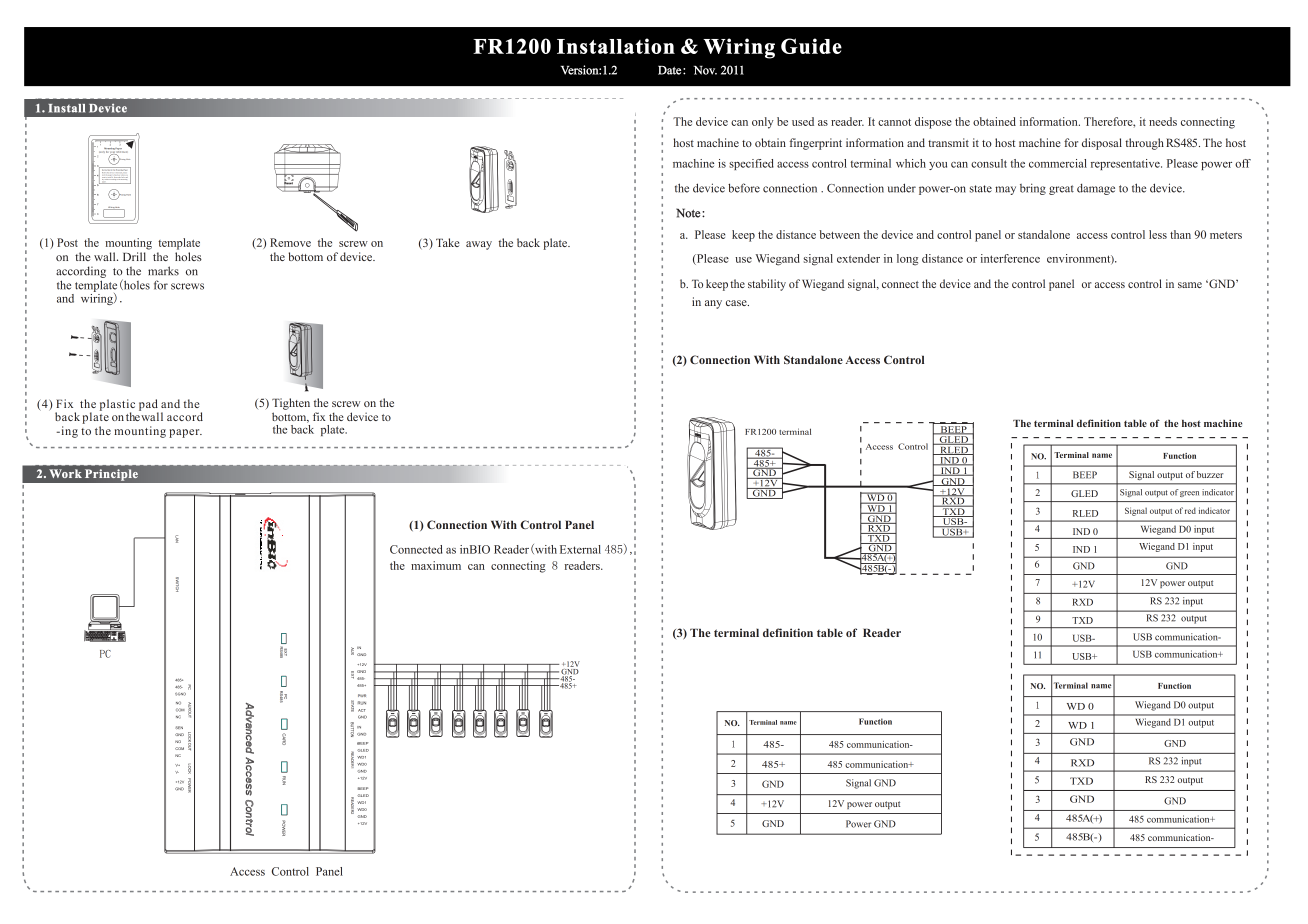 This document has height=924, width=1308. What do you see at coordinates (103, 178) in the document?
I see `want` at bounding box center [103, 178].
